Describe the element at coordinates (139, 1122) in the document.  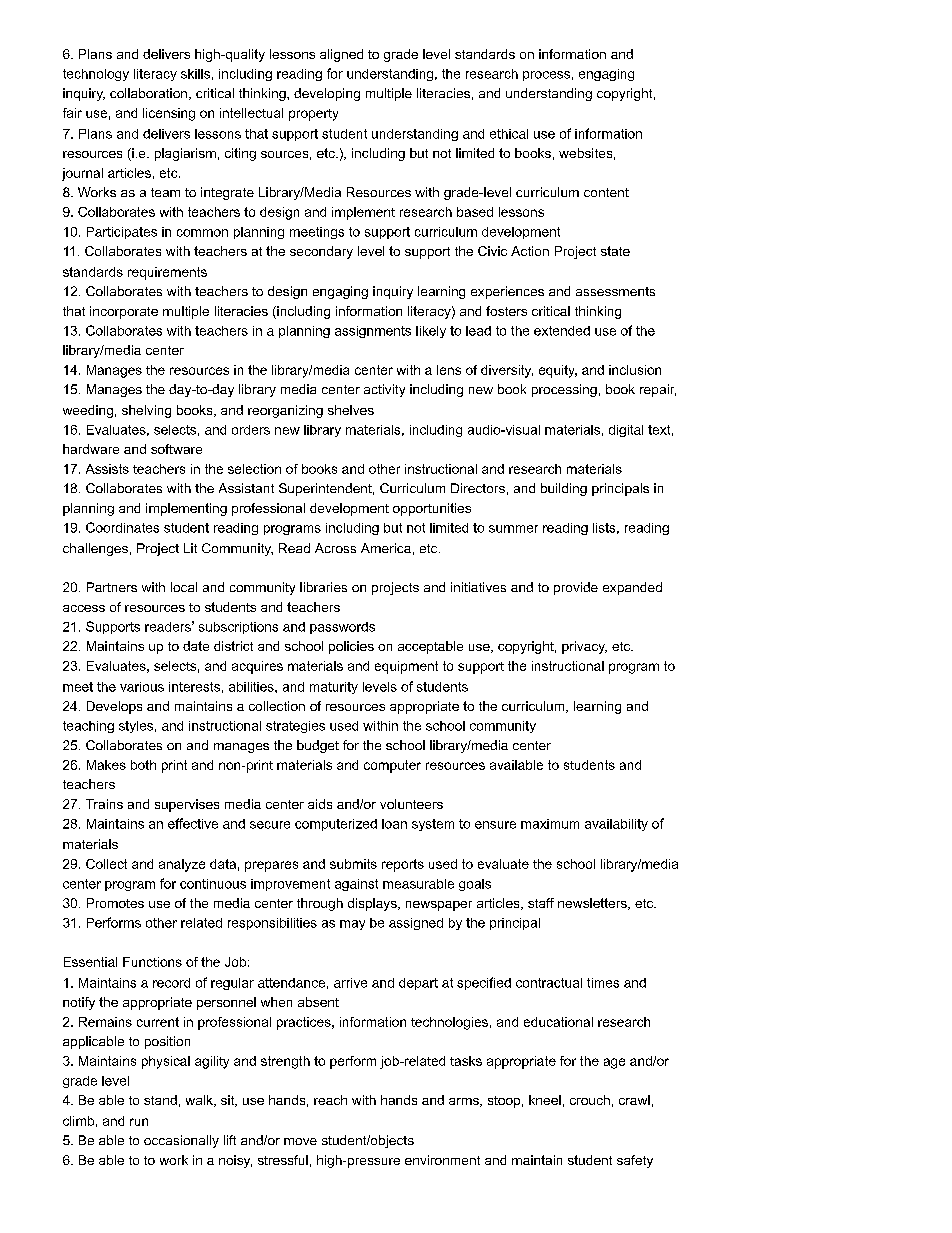
I see `run` at that location.
